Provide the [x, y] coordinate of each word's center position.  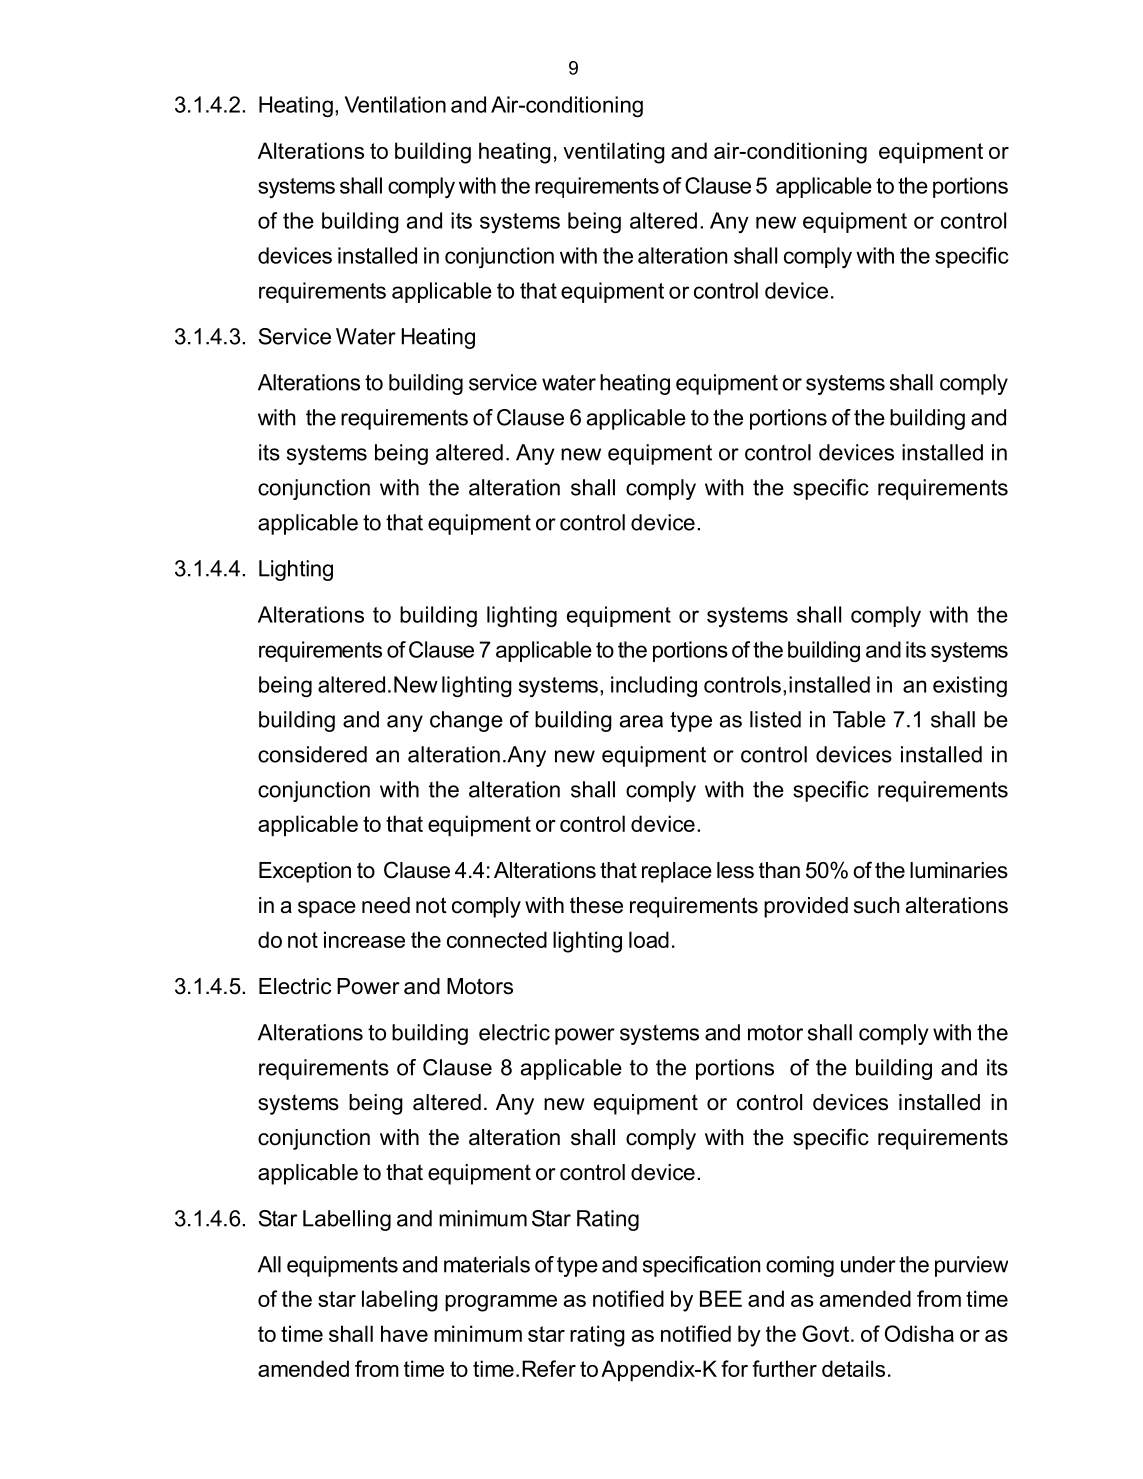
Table [859, 719]
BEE [721, 1298]
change [466, 721]
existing [970, 687]
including [654, 686]
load [649, 939]
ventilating [614, 153]
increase [364, 939]
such [876, 905]
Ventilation [395, 104]
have [404, 1333]
